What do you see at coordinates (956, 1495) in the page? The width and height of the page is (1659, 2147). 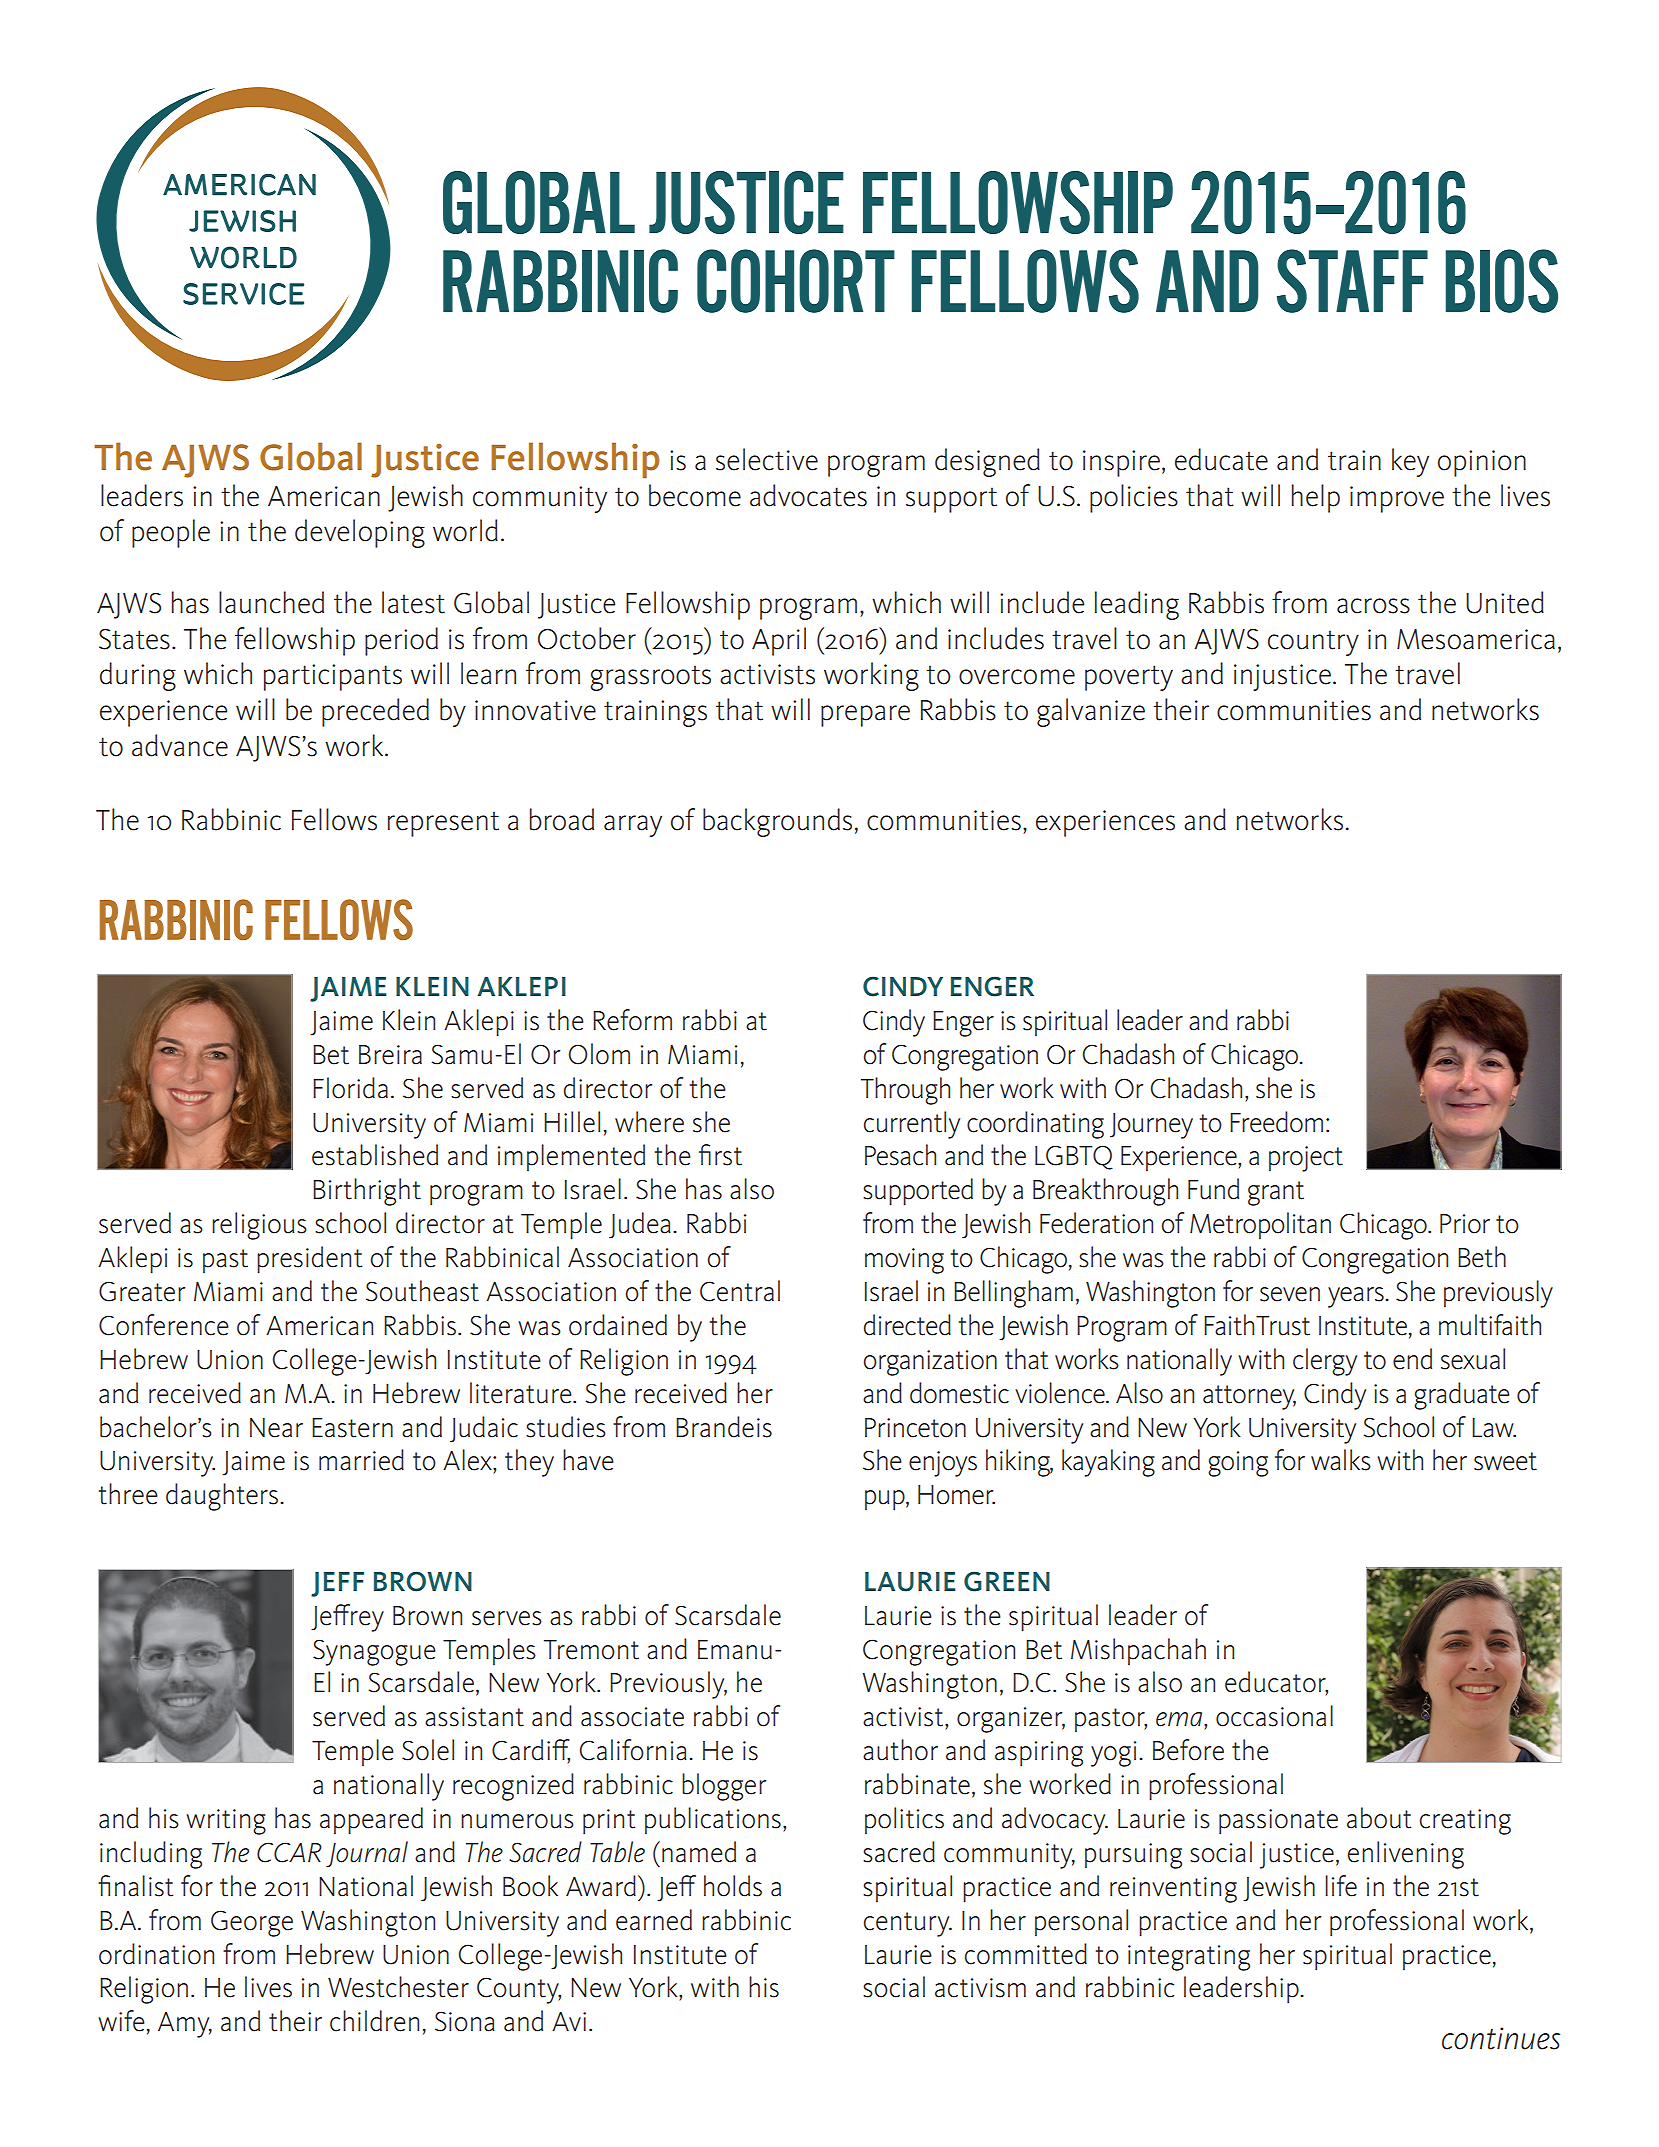 I see `Homer` at bounding box center [956, 1495].
